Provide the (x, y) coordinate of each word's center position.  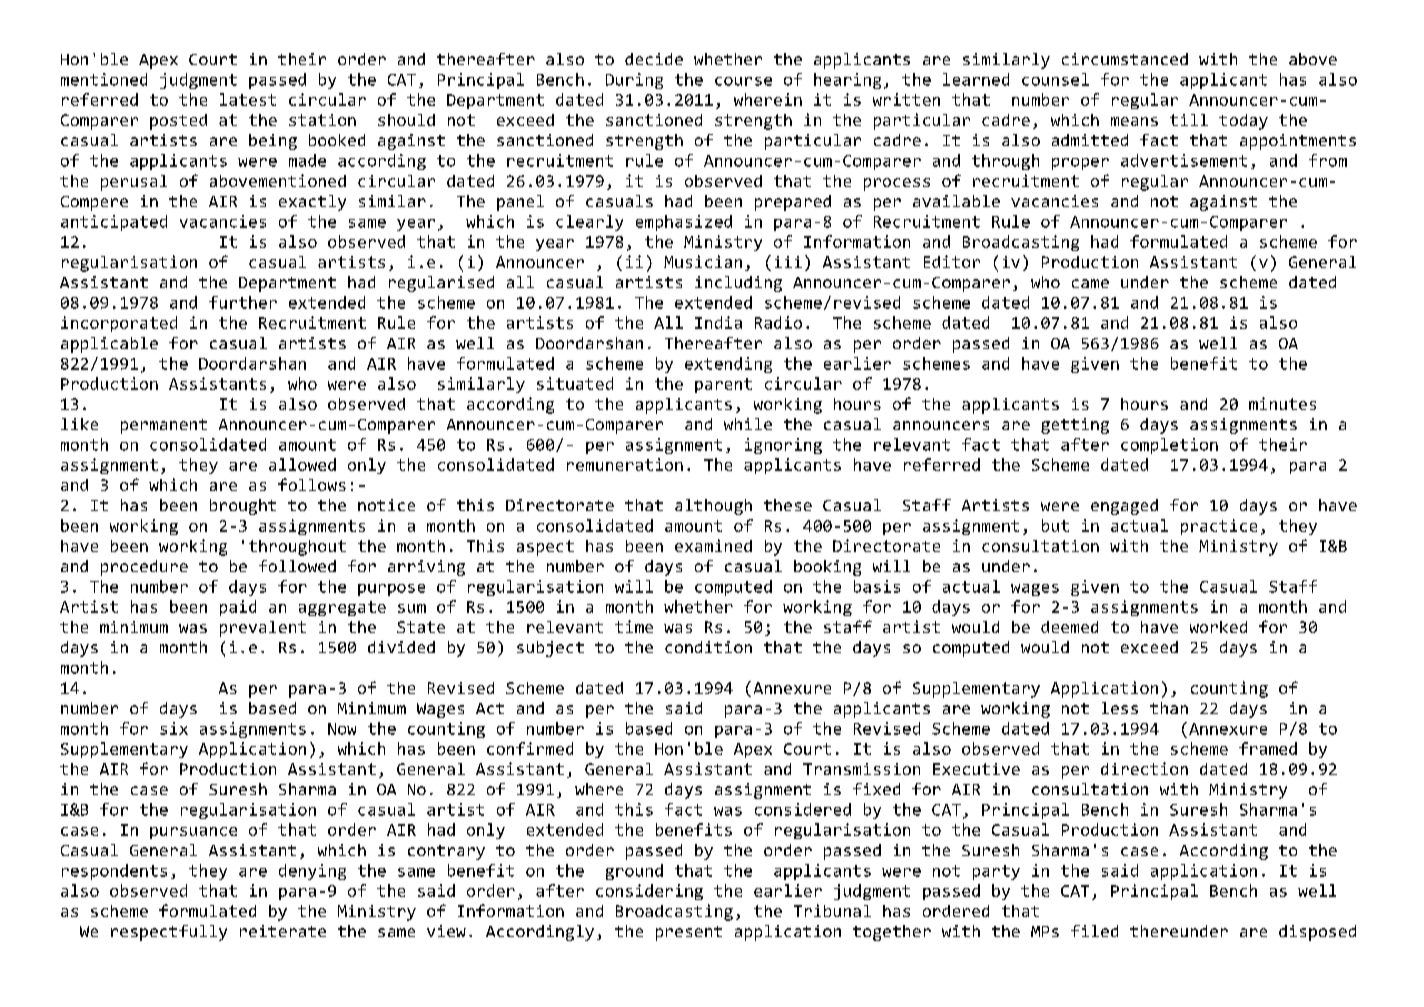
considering (649, 892)
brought (243, 507)
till (1189, 120)
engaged (1124, 507)
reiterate (283, 931)
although (713, 507)
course (743, 81)
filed (1094, 931)
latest (248, 99)
